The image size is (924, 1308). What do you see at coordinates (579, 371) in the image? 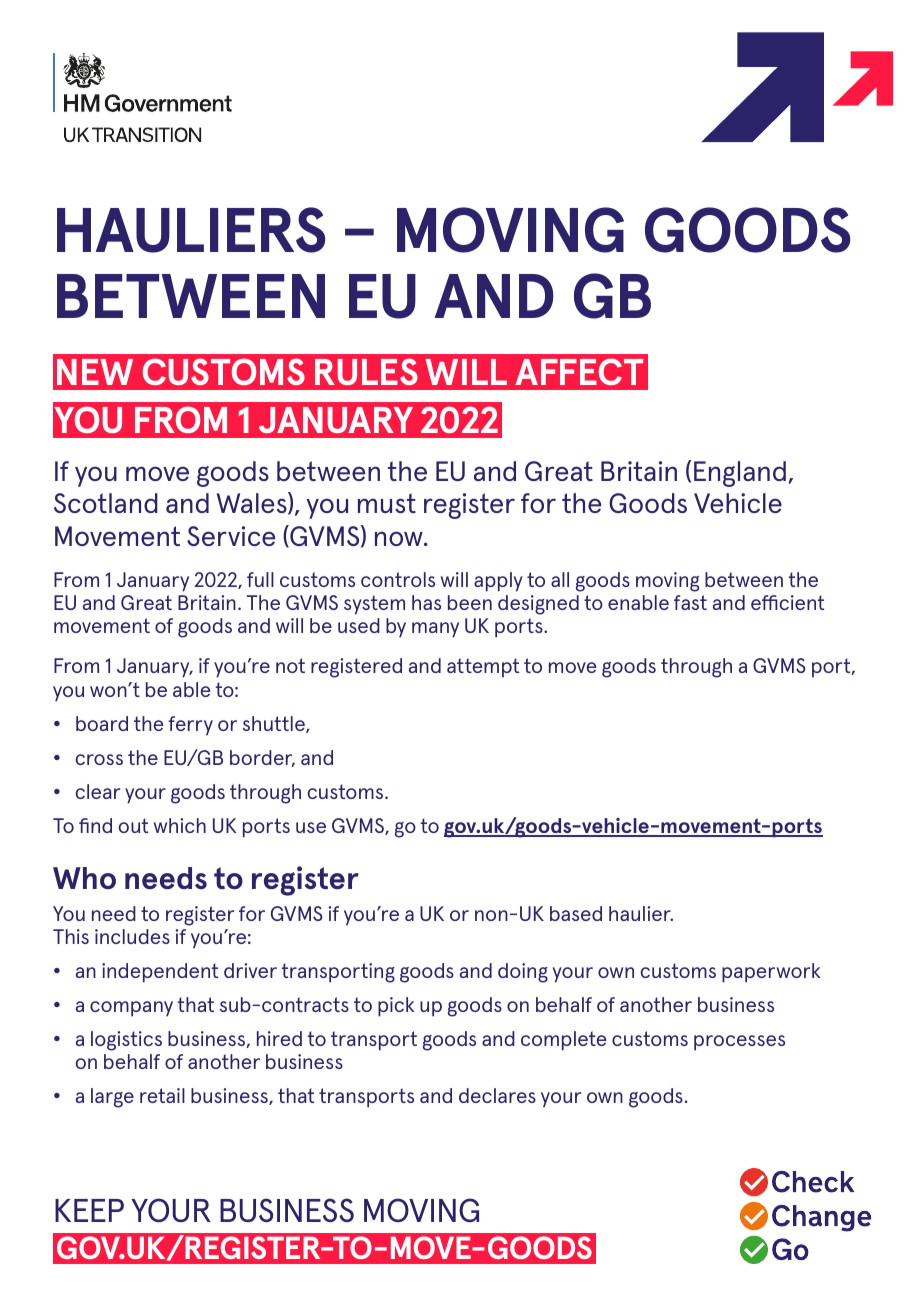
I see `AFFECT` at bounding box center [579, 371].
